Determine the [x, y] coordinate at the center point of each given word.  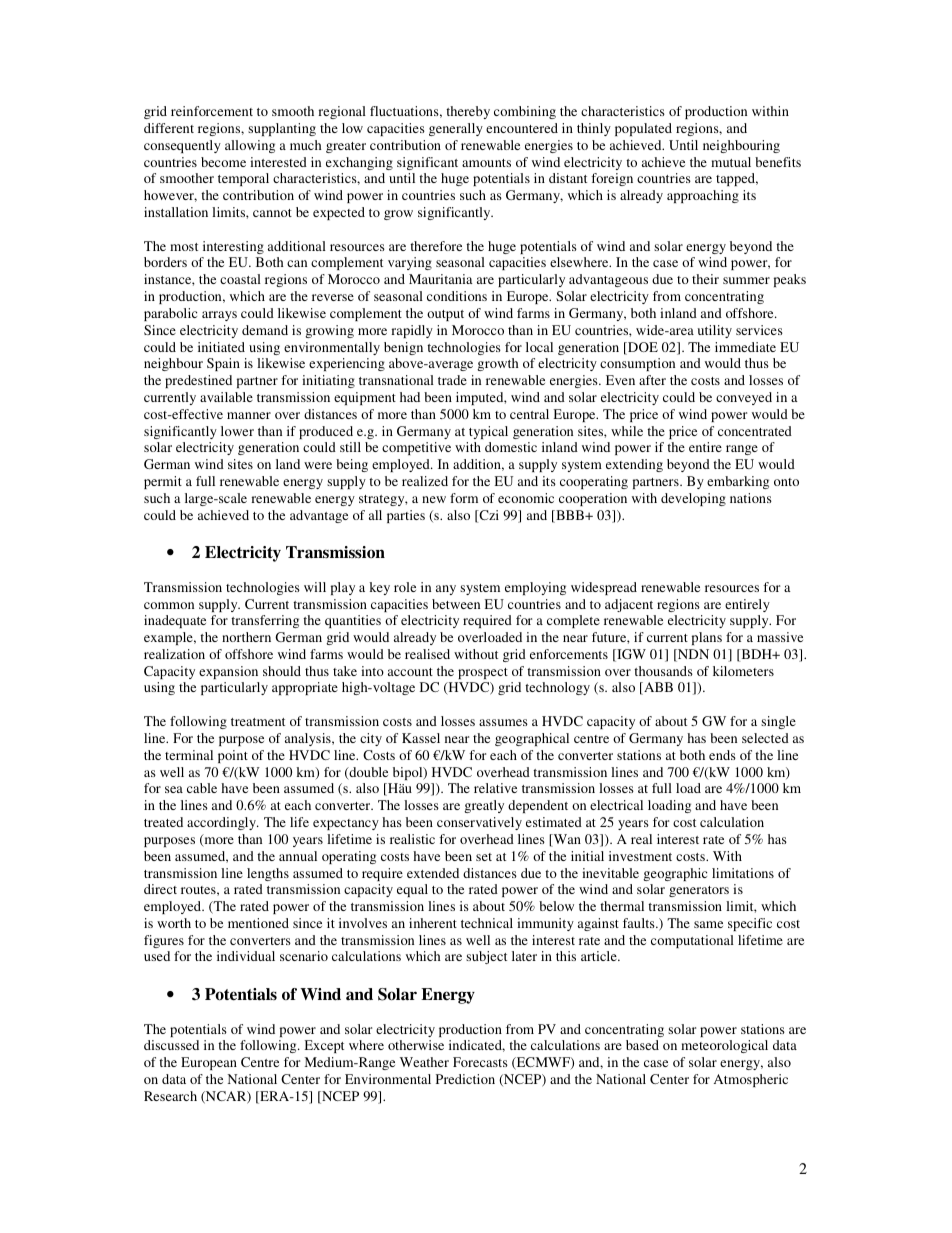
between [456, 604]
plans [707, 638]
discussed [171, 1045]
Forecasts [480, 1062]
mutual [731, 162]
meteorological [724, 1046]
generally [456, 129]
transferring [265, 621]
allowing [250, 146]
